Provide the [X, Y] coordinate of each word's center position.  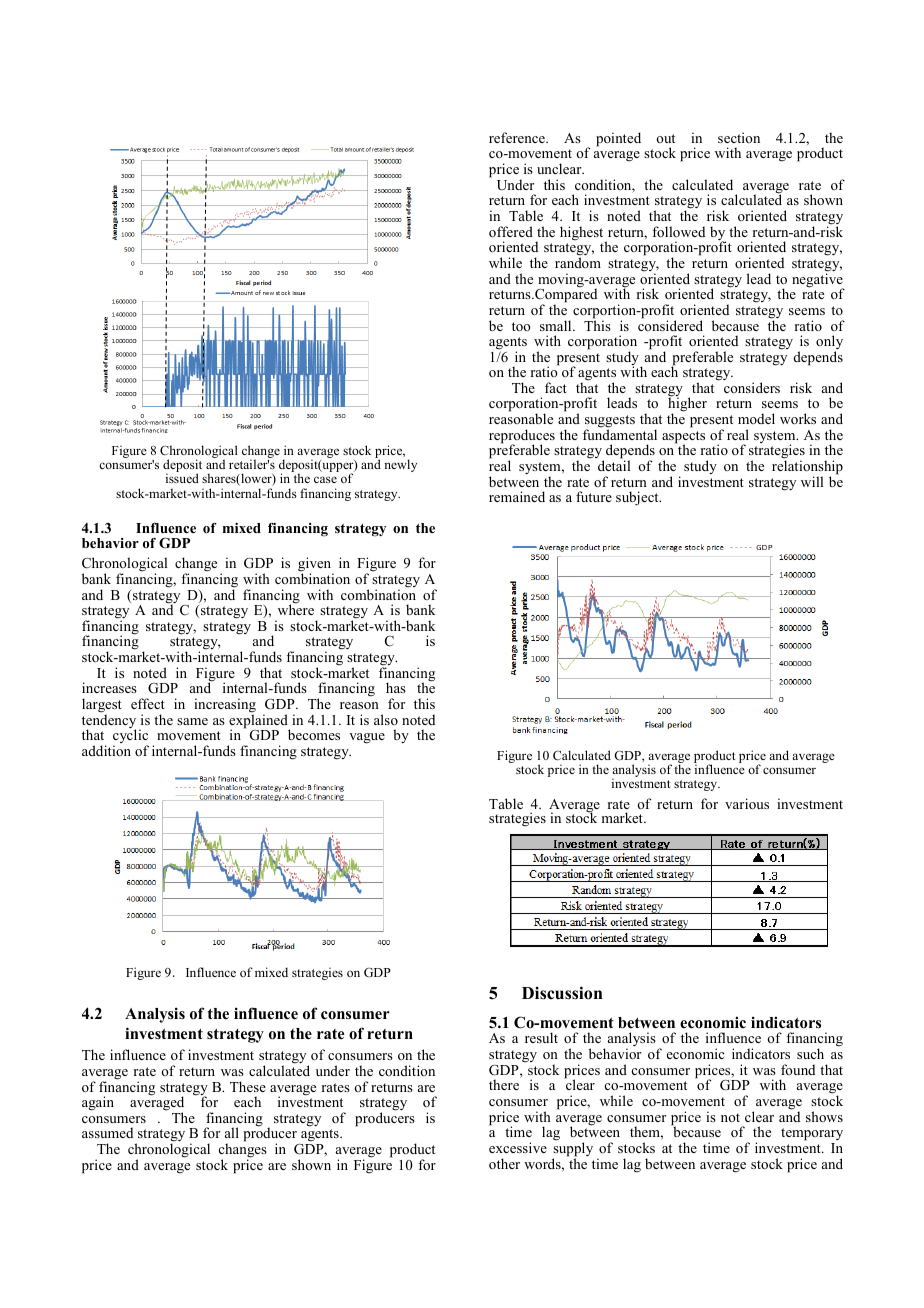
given [316, 566]
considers [752, 387]
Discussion [562, 993]
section [739, 137]
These [248, 1086]
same [192, 721]
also [386, 719]
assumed [107, 1132]
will [812, 481]
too [521, 326]
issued [182, 478]
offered [511, 231]
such [810, 1053]
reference [518, 137]
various [747, 803]
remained [517, 496]
